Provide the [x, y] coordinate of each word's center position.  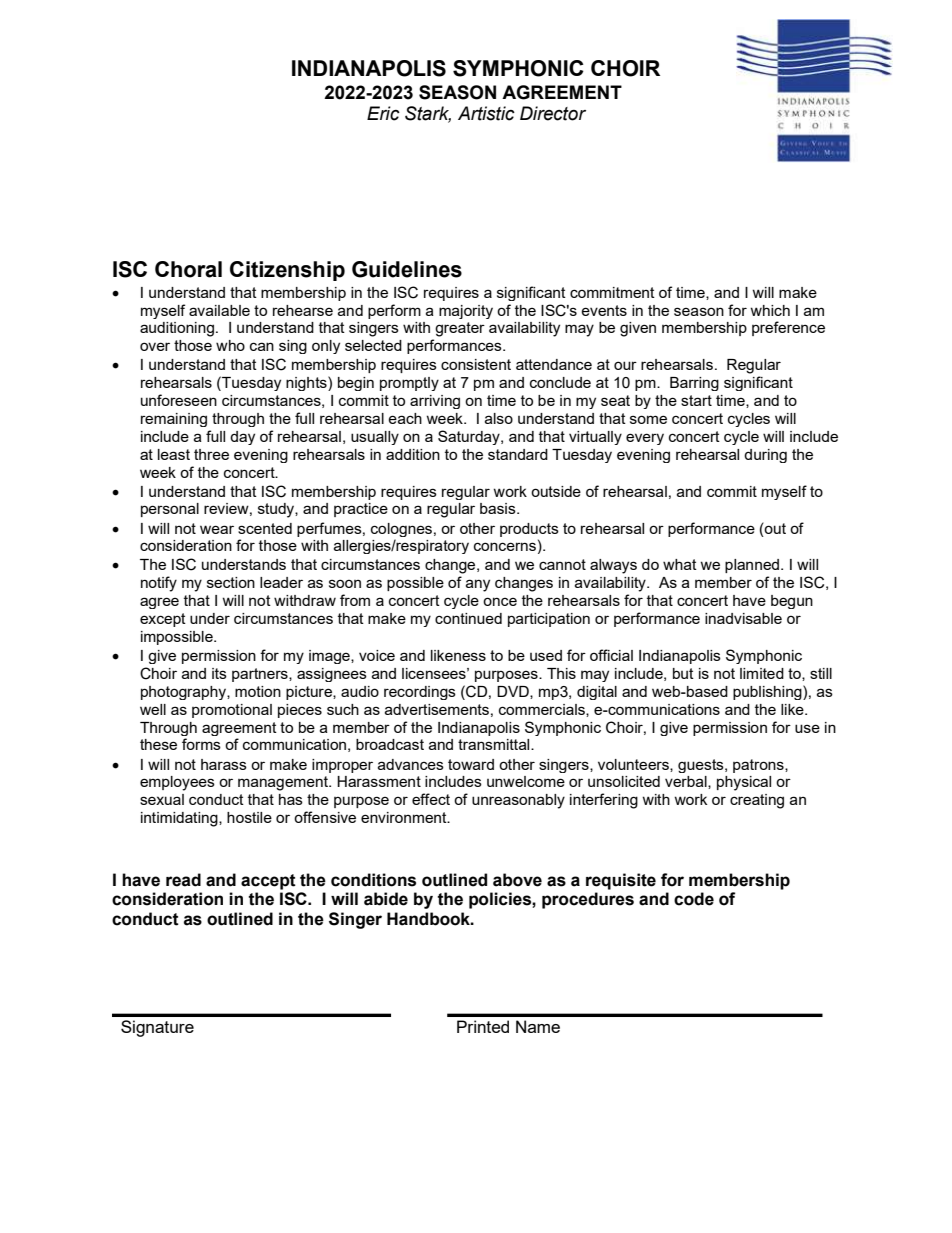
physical [744, 783]
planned [753, 566]
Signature [157, 1028]
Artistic [486, 113]
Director [553, 113]
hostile [249, 817]
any [478, 585]
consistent [476, 364]
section [231, 582]
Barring [694, 384]
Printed [483, 1026]
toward [471, 764]
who [230, 345]
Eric [383, 113]
